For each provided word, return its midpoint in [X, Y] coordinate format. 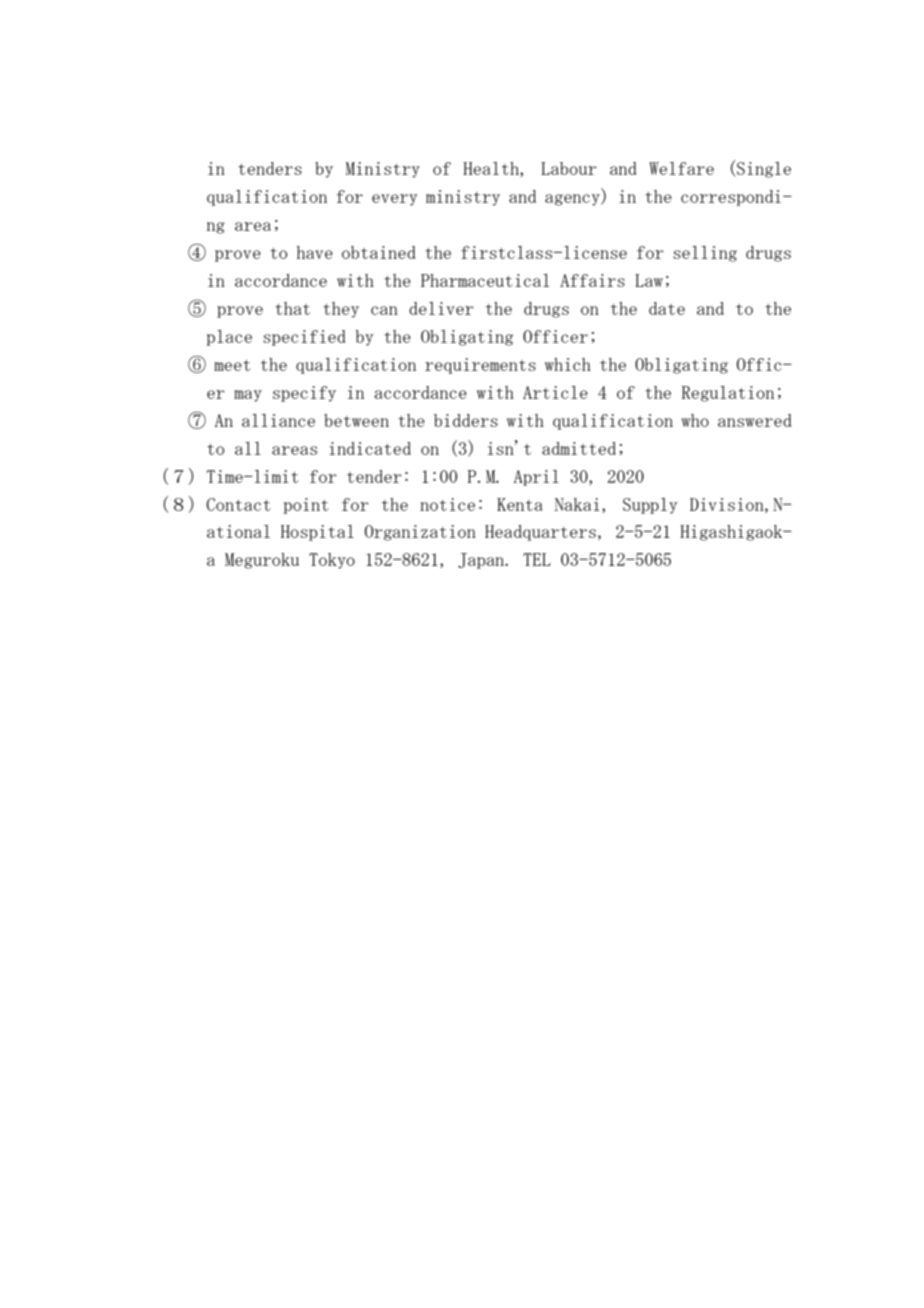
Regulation [728, 394]
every [394, 200]
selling [705, 254]
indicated [370, 448]
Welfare [681, 168]
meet [232, 365]
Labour [569, 168]
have [315, 252]
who [695, 420]
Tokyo [332, 561]
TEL [537, 559]
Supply [650, 506]
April [536, 478]
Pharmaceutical [485, 280]
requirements [480, 366]
